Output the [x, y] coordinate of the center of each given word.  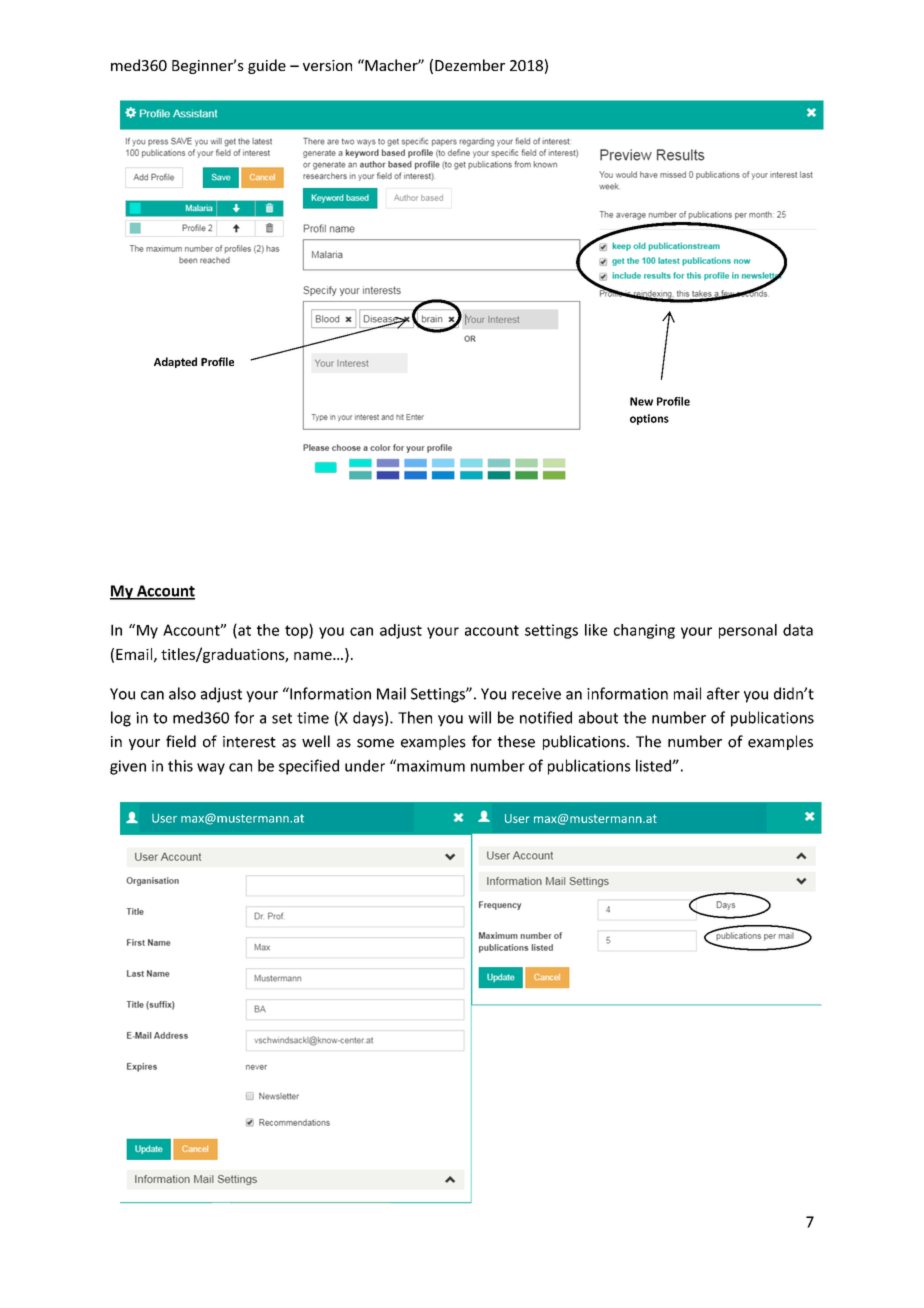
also [182, 693]
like [596, 630]
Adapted [175, 362]
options [649, 419]
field [181, 741]
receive [536, 694]
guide [267, 66]
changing [644, 631]
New [641, 401]
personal [748, 631]
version [327, 65]
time [313, 718]
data [798, 630]
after [723, 693]
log [121, 719]
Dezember [470, 65]
